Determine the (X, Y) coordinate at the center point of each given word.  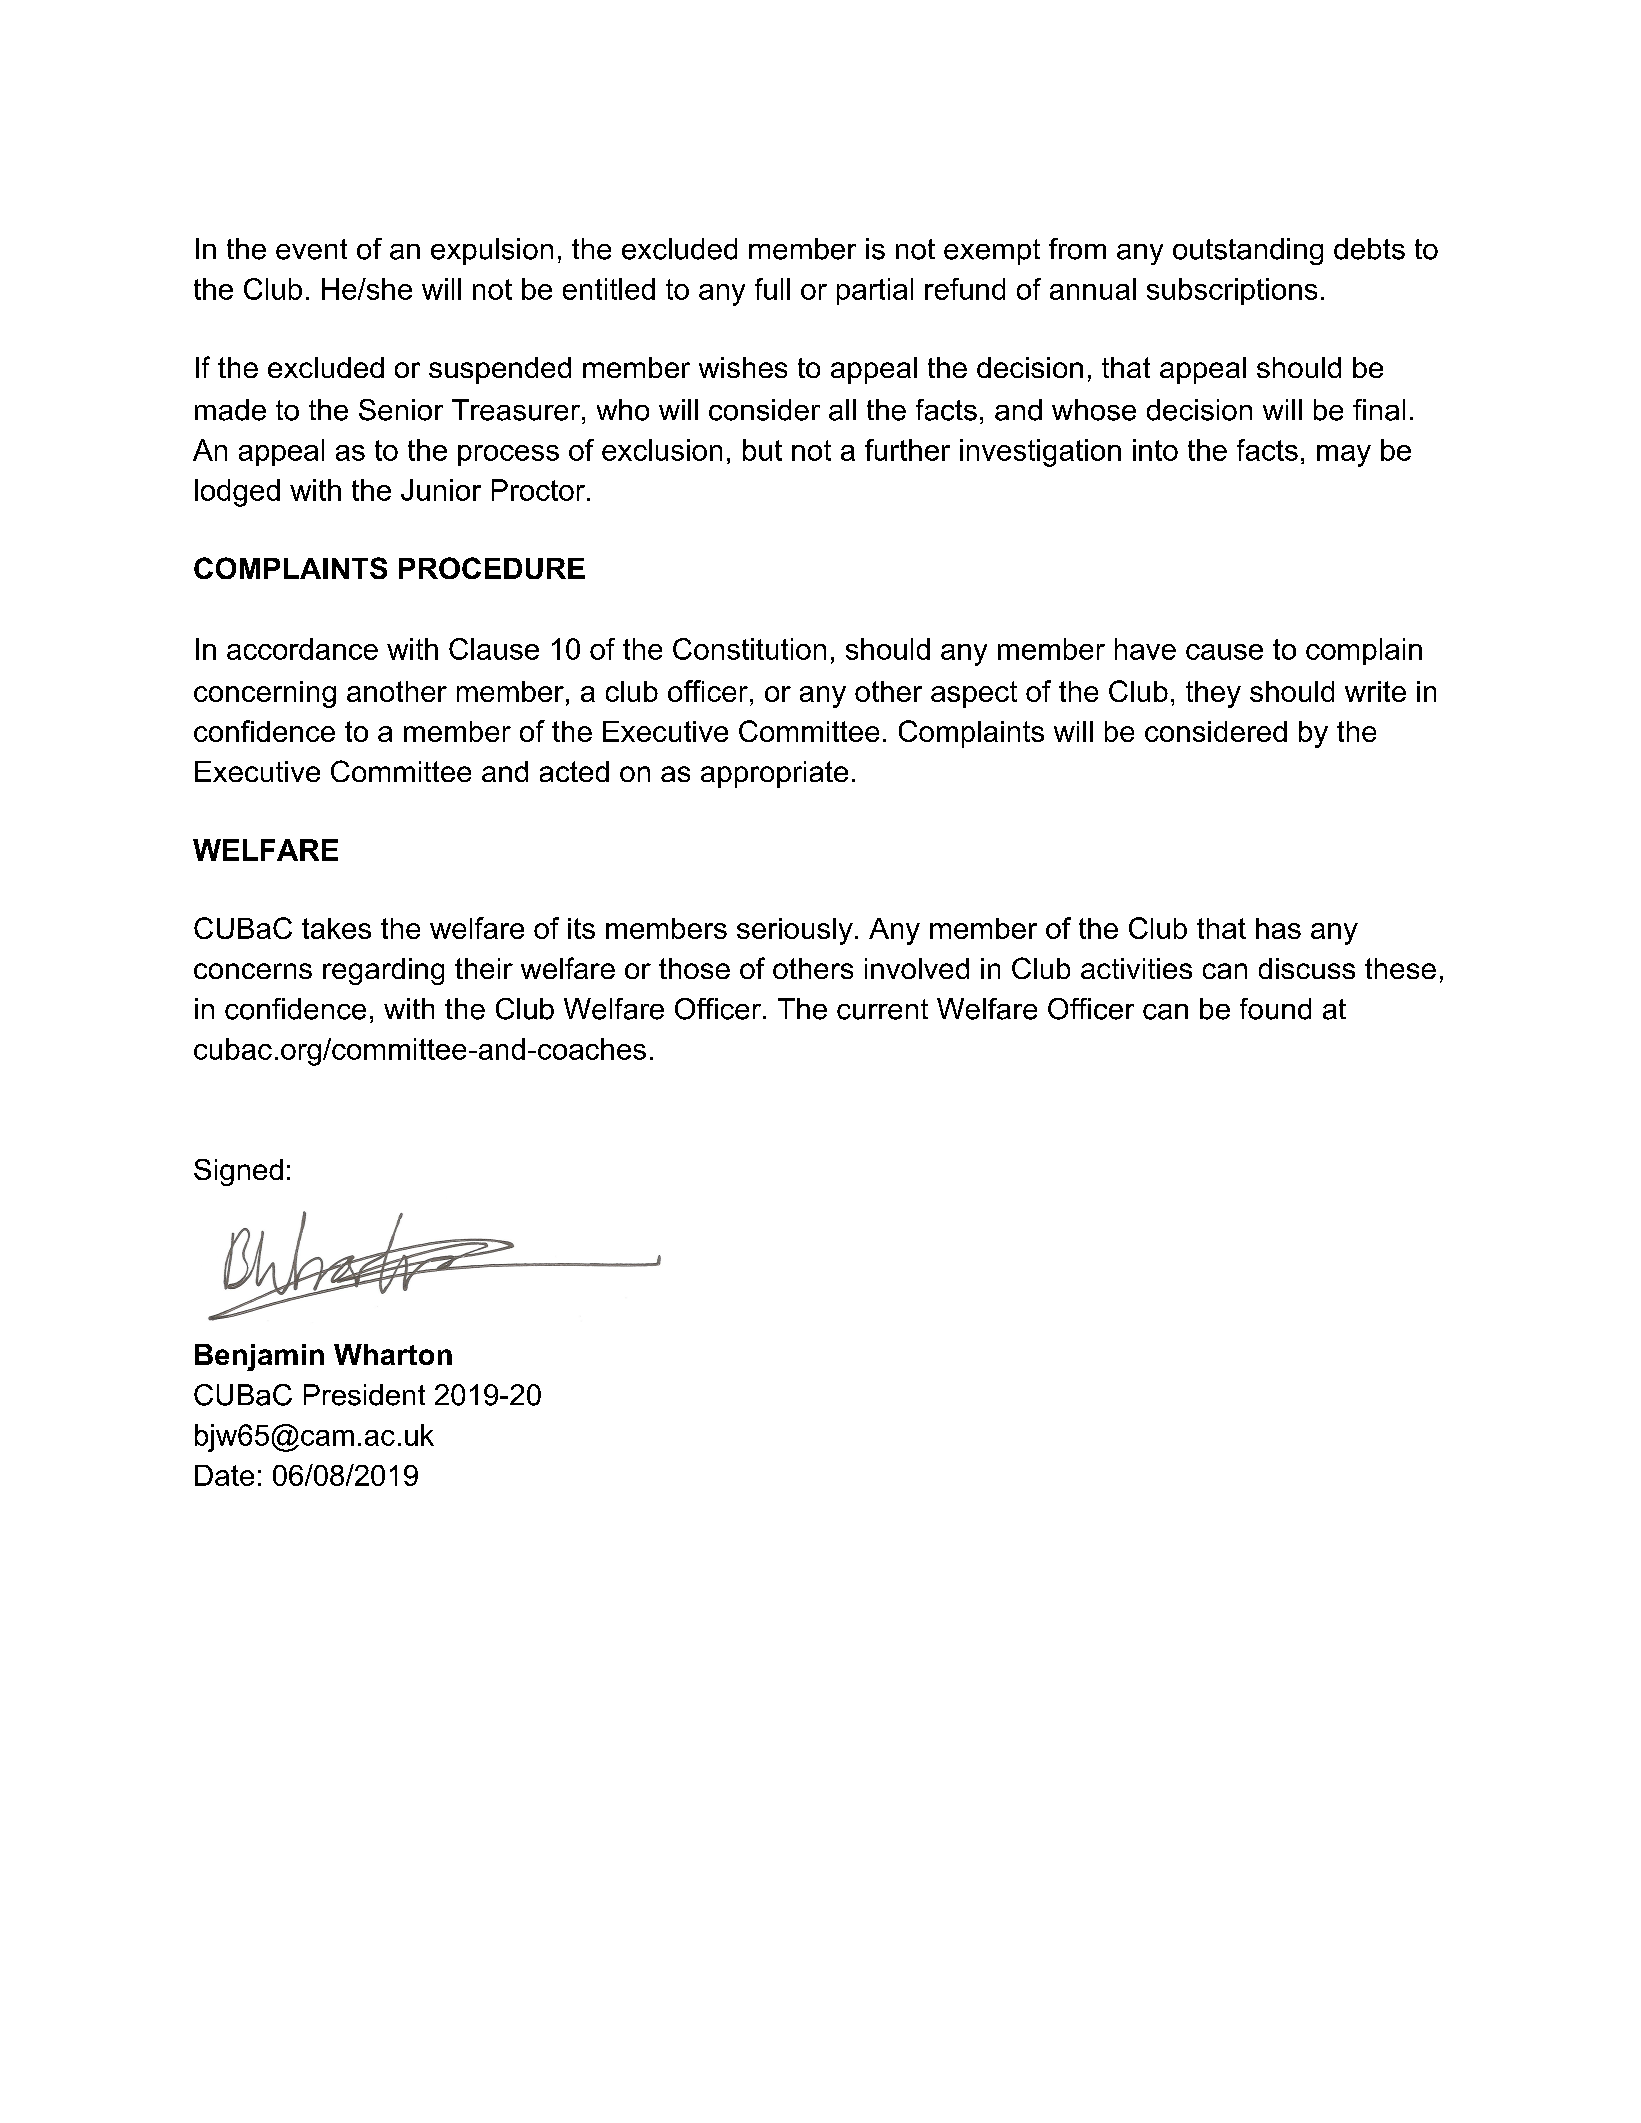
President (364, 1395)
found (1275, 1009)
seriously (795, 931)
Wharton (393, 1354)
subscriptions (1232, 291)
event (311, 249)
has (1278, 928)
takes (336, 928)
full (772, 289)
